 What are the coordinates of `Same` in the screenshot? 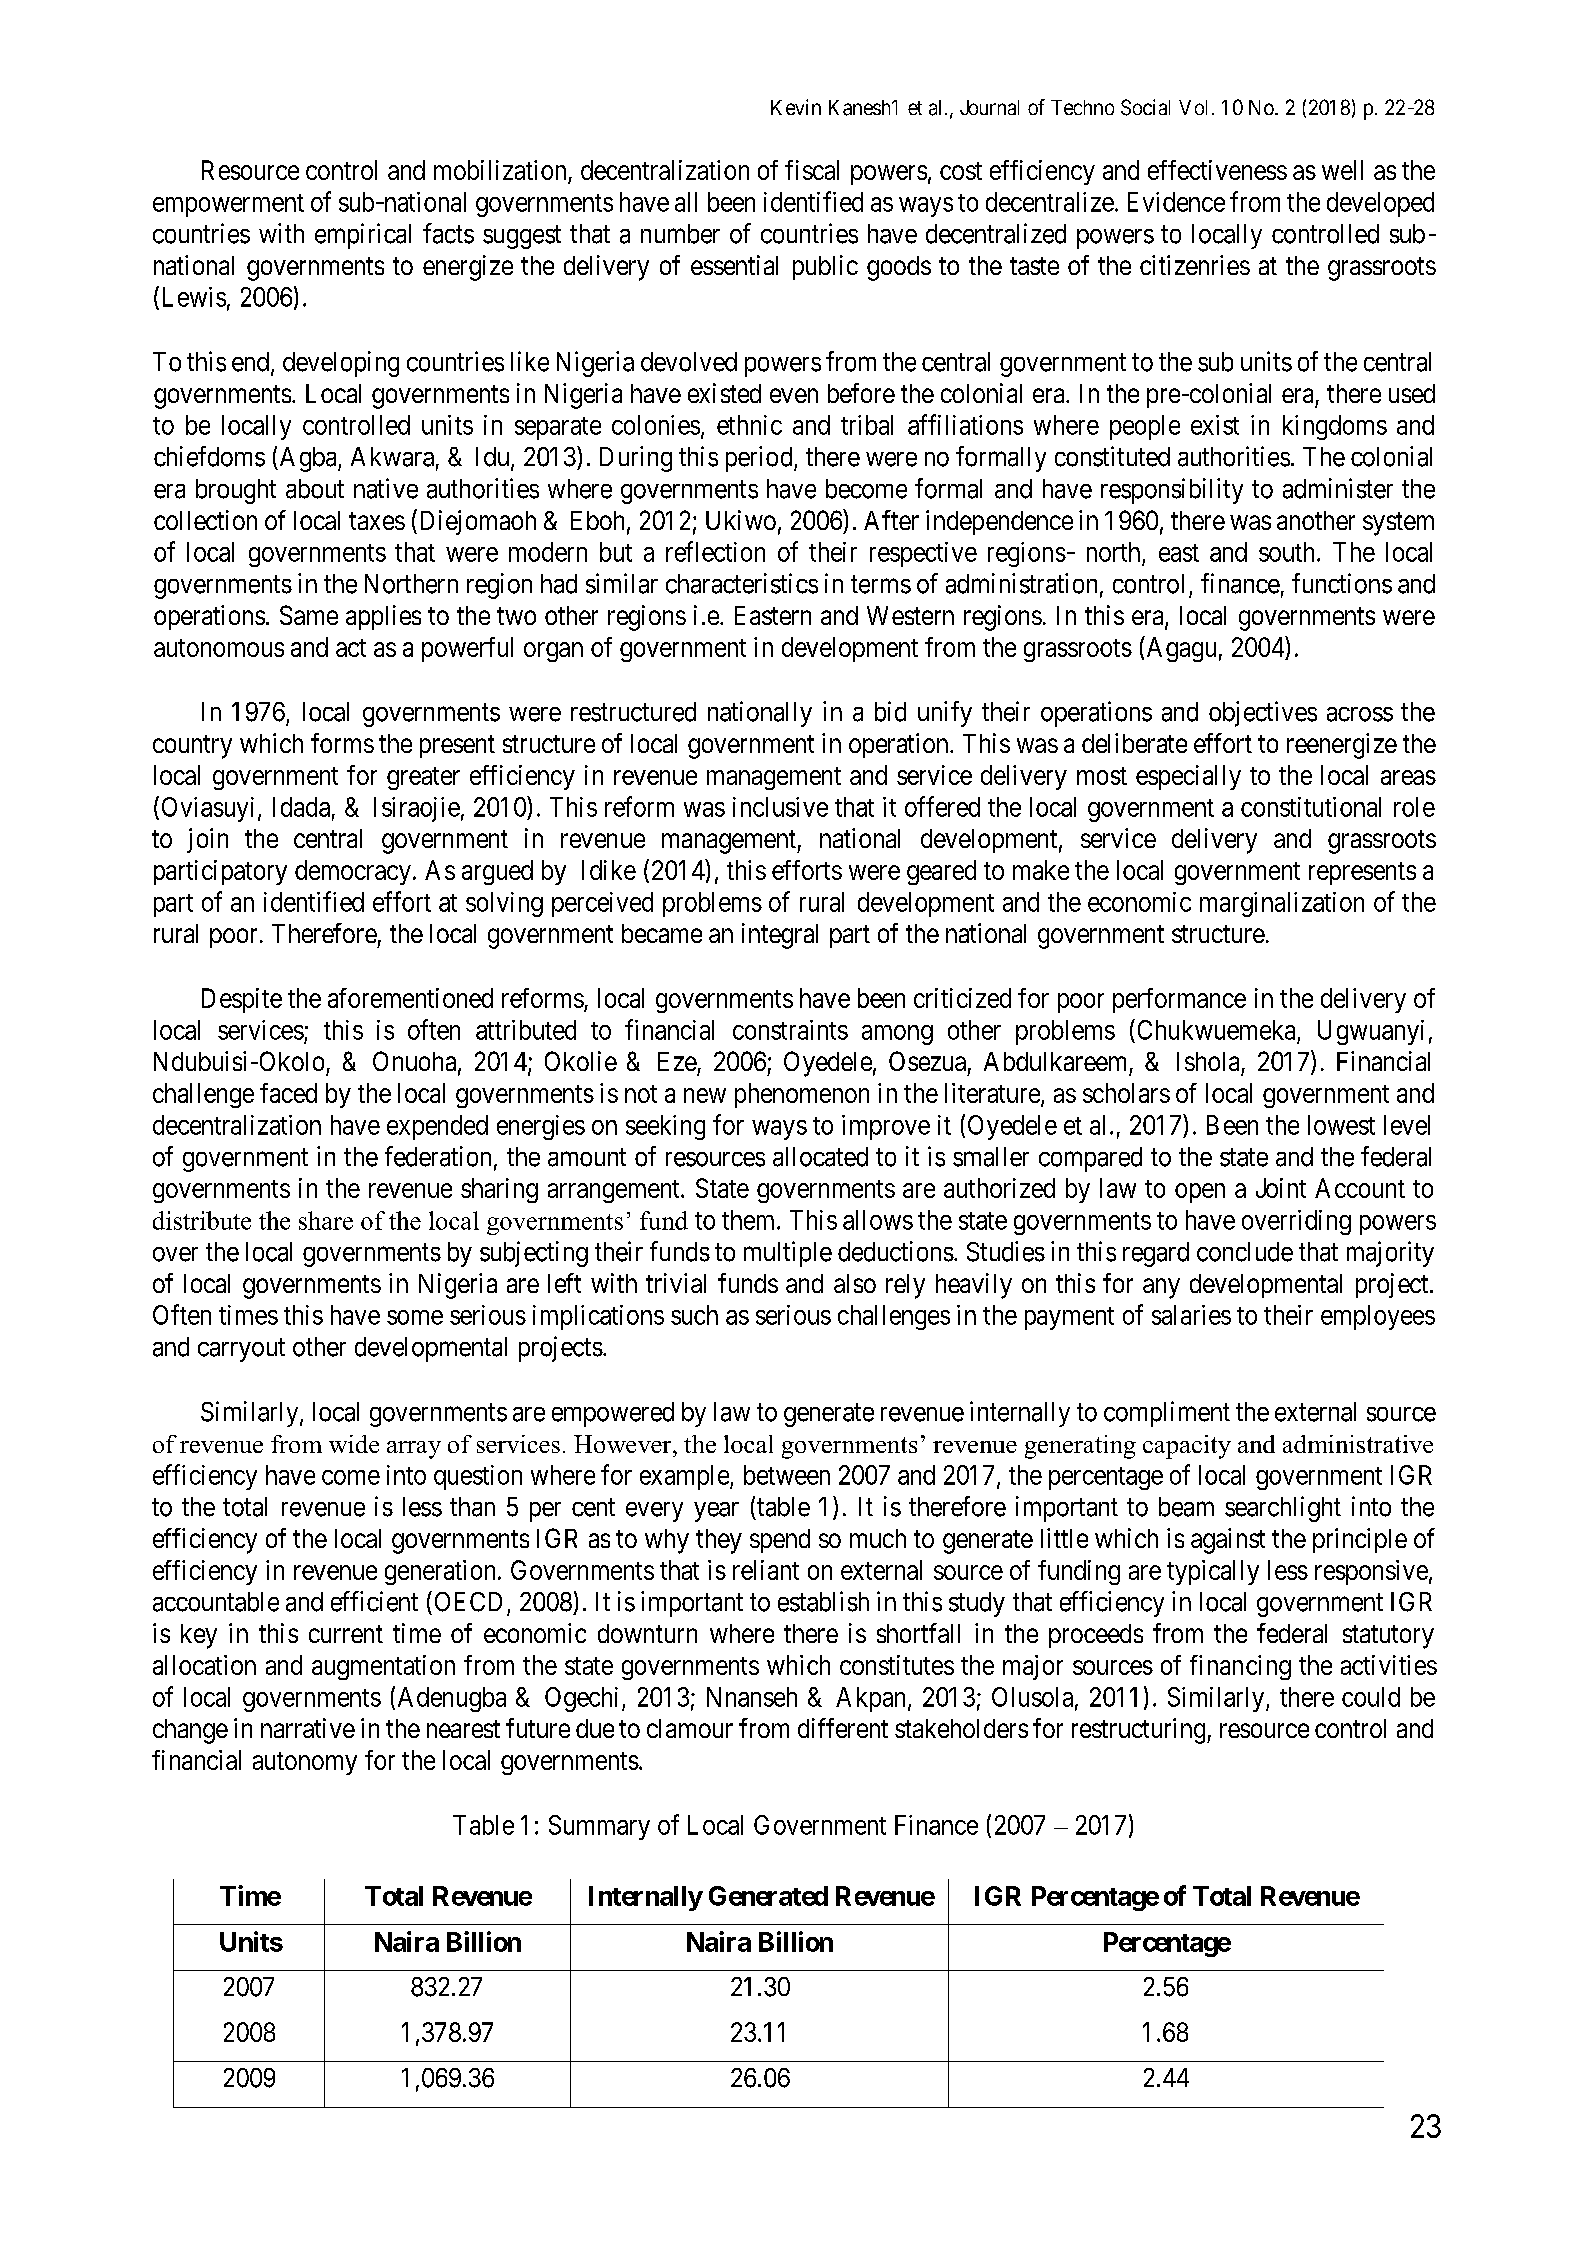 It's located at (309, 615).
